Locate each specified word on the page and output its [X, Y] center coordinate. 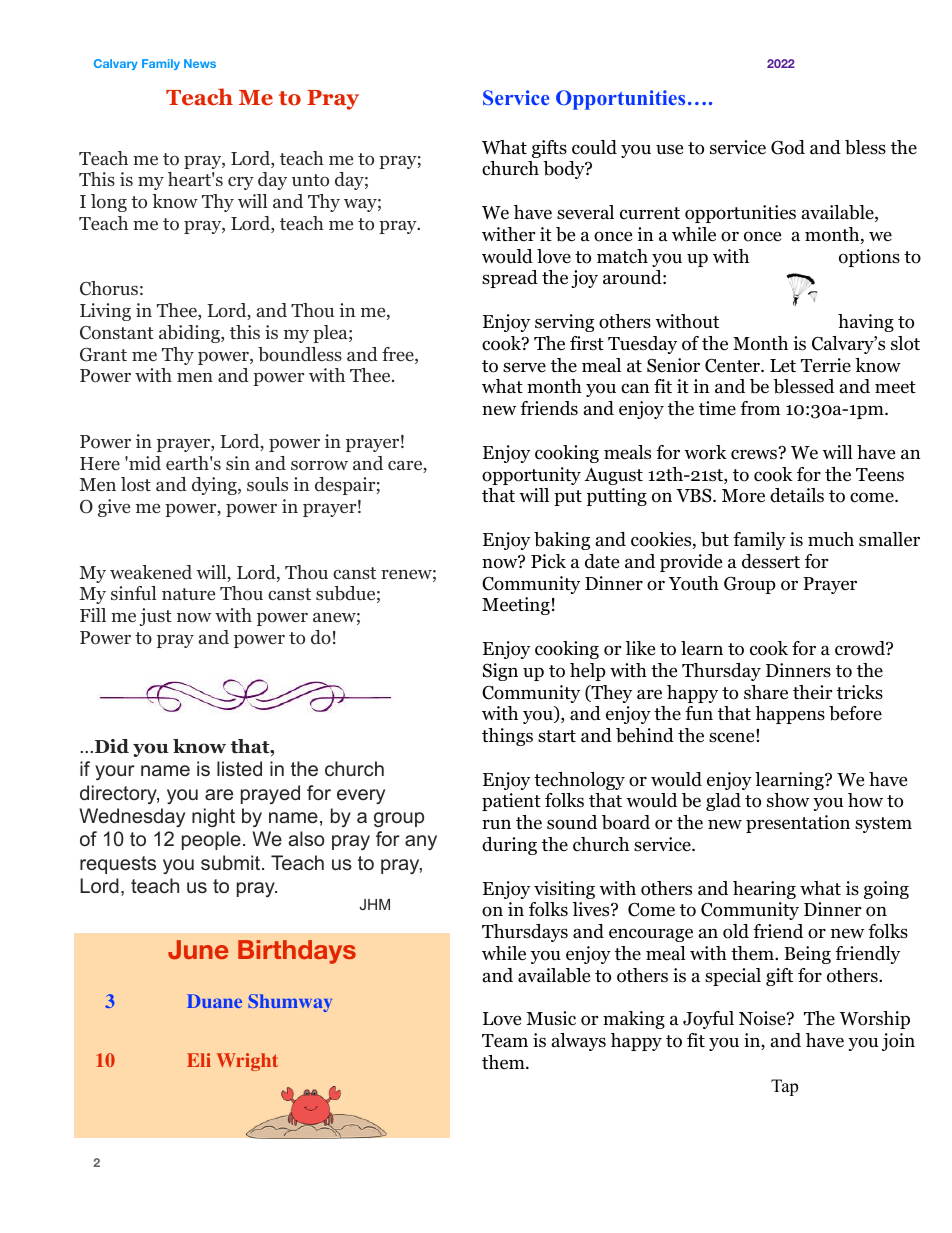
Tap [784, 1087]
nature [188, 594]
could [594, 147]
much [831, 539]
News [200, 63]
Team [505, 1041]
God [788, 147]
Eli [199, 1060]
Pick [548, 561]
